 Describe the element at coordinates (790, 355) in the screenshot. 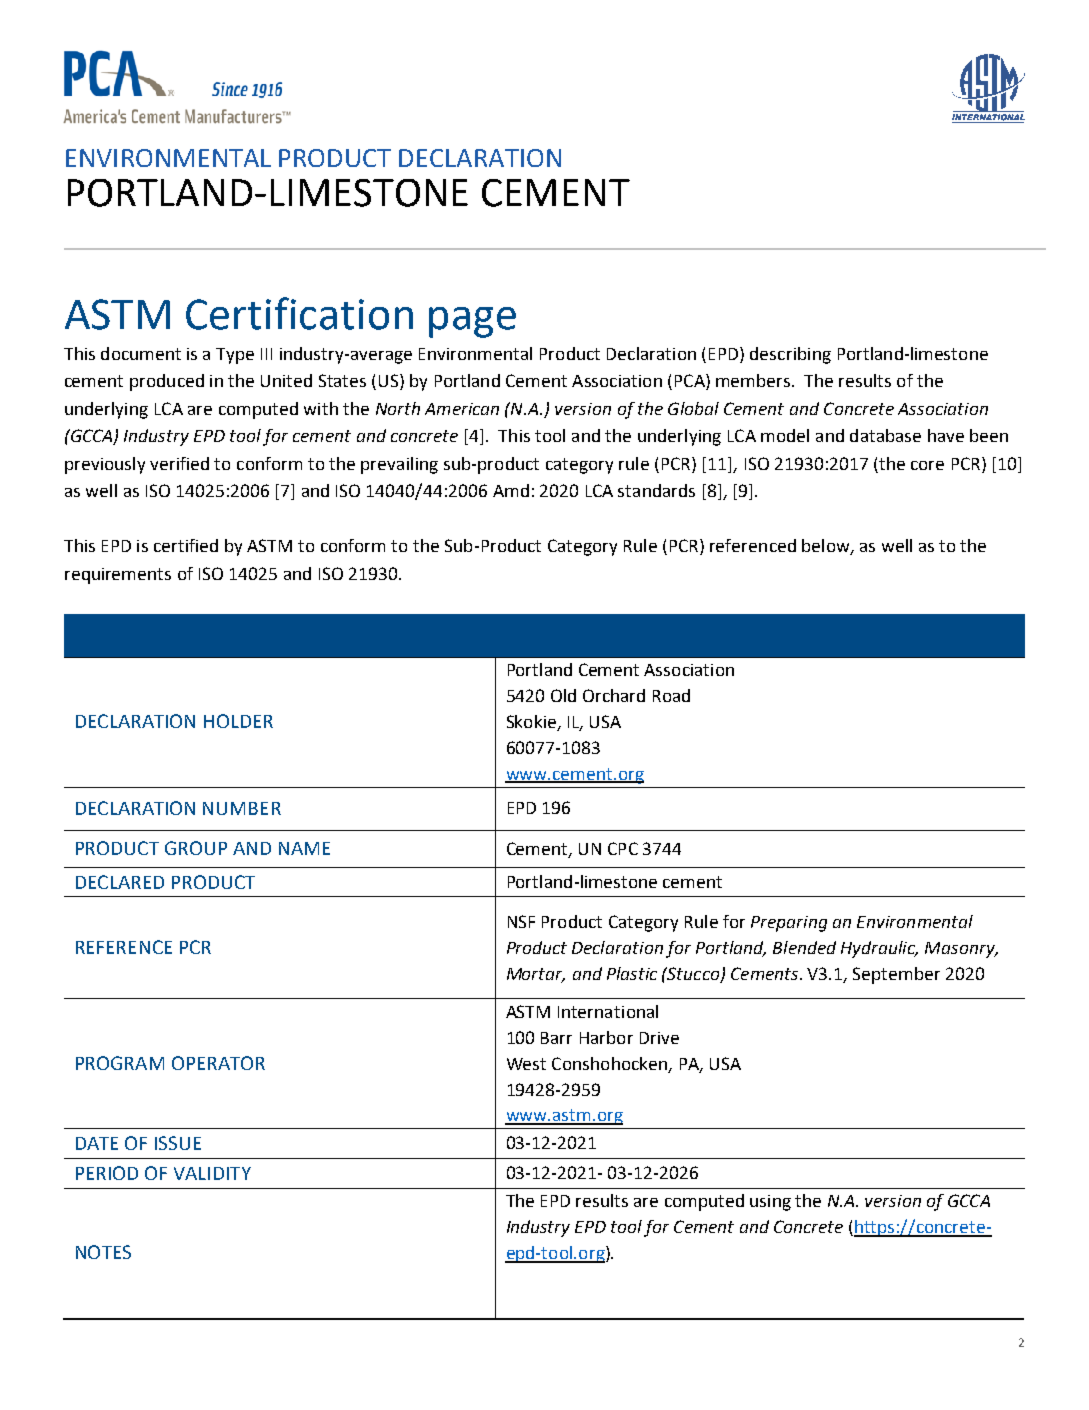

I see `describing` at that location.
